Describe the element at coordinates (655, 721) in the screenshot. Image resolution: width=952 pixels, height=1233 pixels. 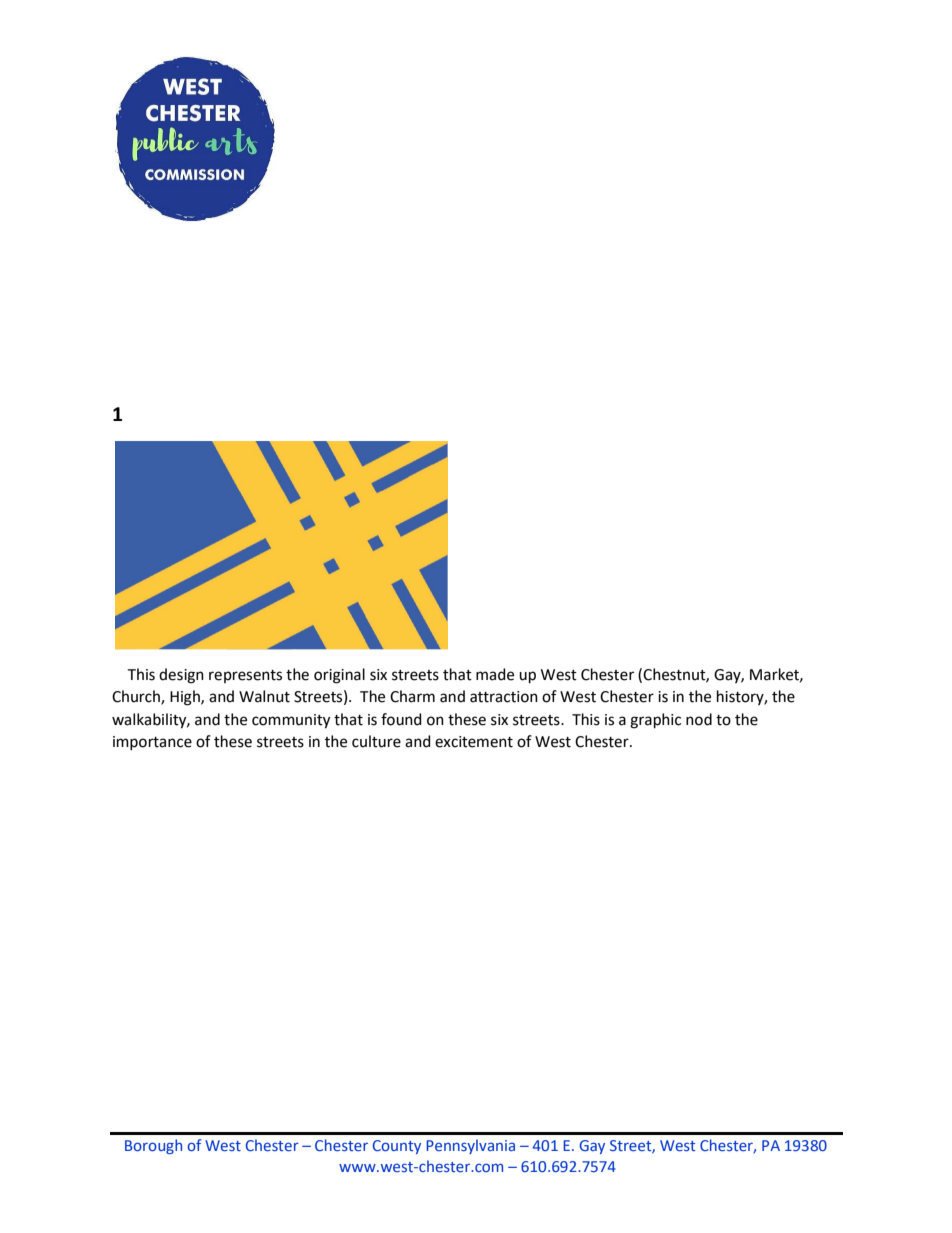
I see `graphic` at that location.
